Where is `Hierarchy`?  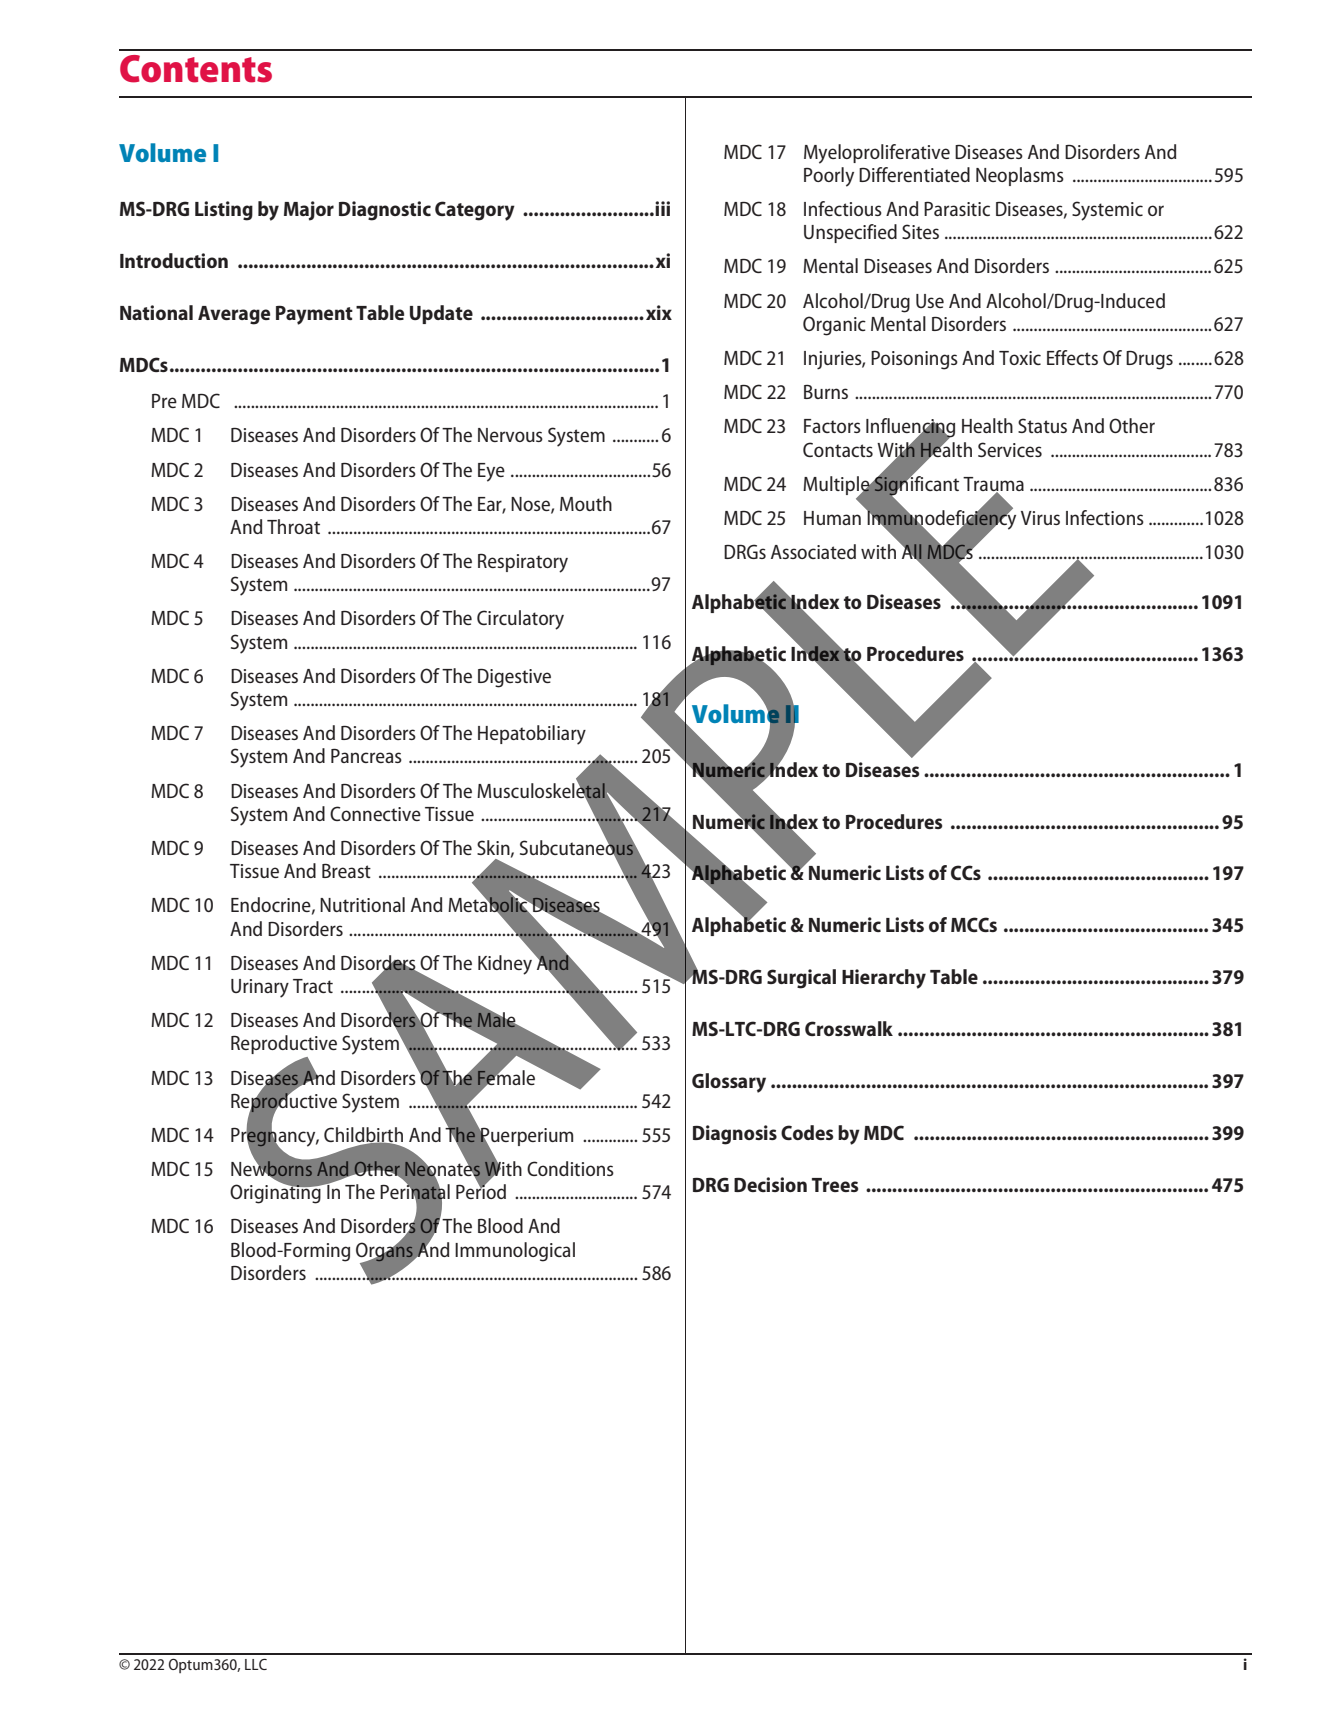
Hierarchy is located at coordinates (884, 979).
